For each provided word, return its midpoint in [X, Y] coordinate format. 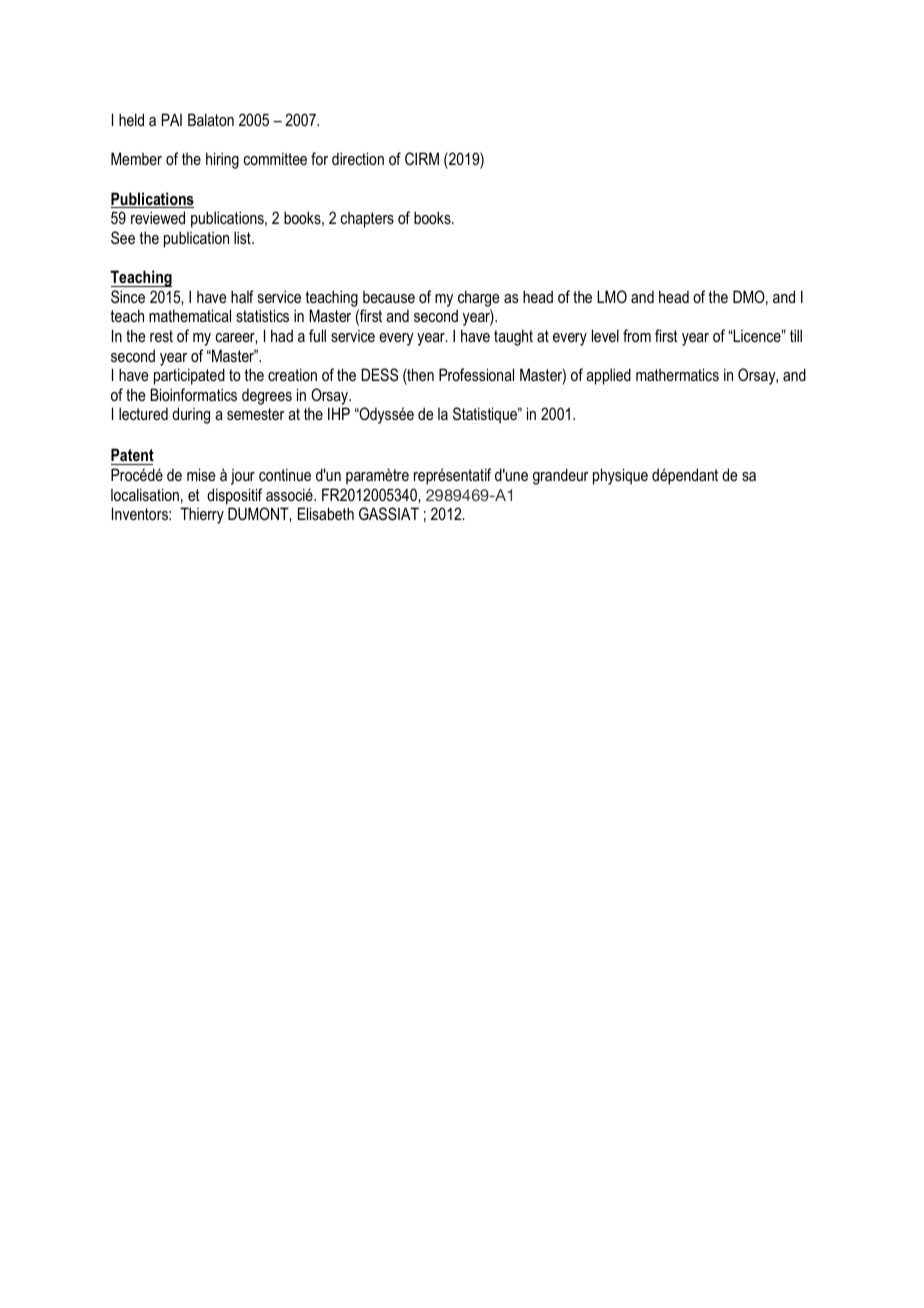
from [637, 335]
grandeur [561, 476]
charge [478, 298]
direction [358, 158]
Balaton [211, 119]
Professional [476, 374]
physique [620, 476]
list [243, 237]
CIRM [422, 158]
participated [189, 376]
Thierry [202, 515]
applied [608, 376]
